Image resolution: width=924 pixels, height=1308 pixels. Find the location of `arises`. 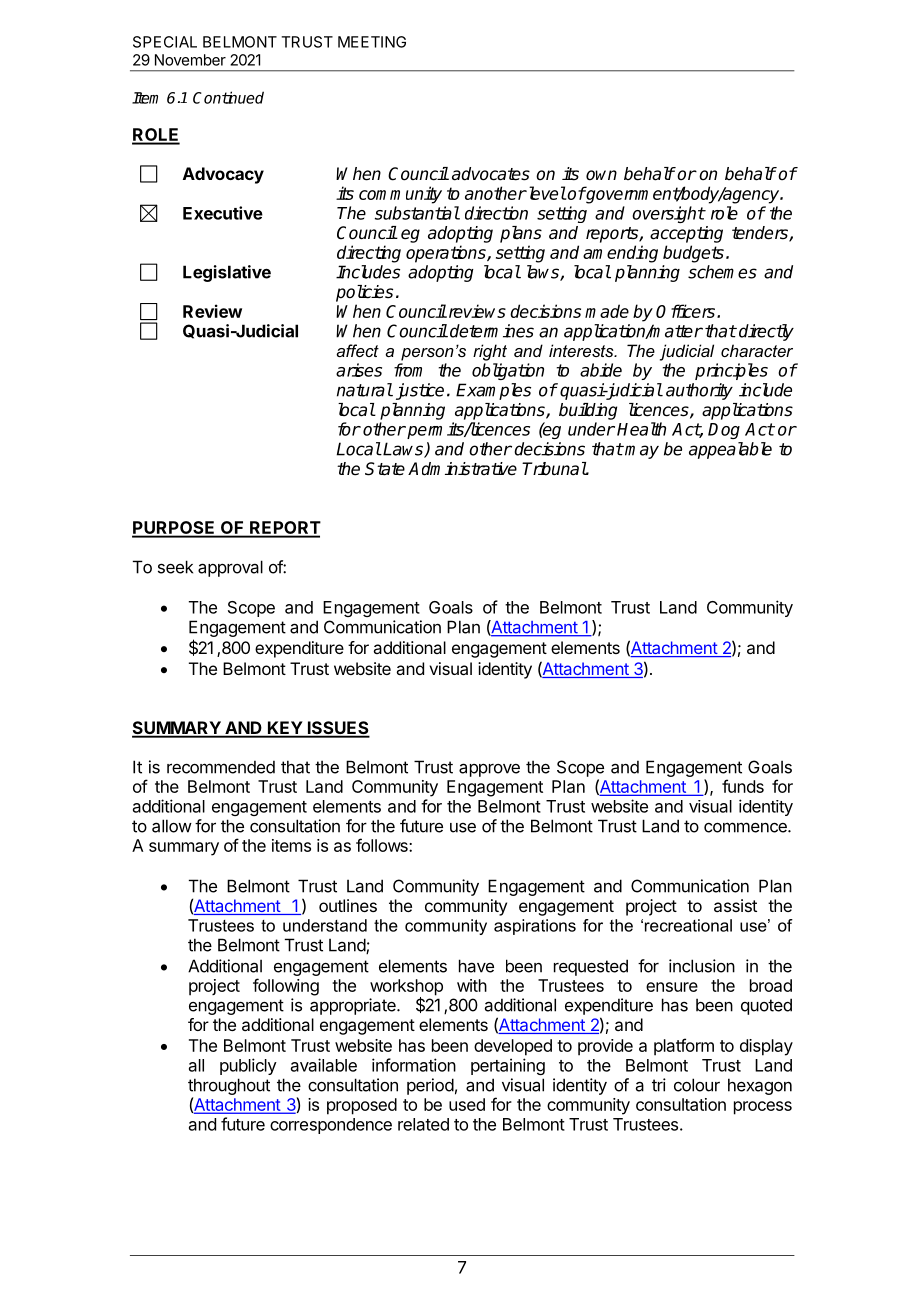

arises is located at coordinates (359, 370).
